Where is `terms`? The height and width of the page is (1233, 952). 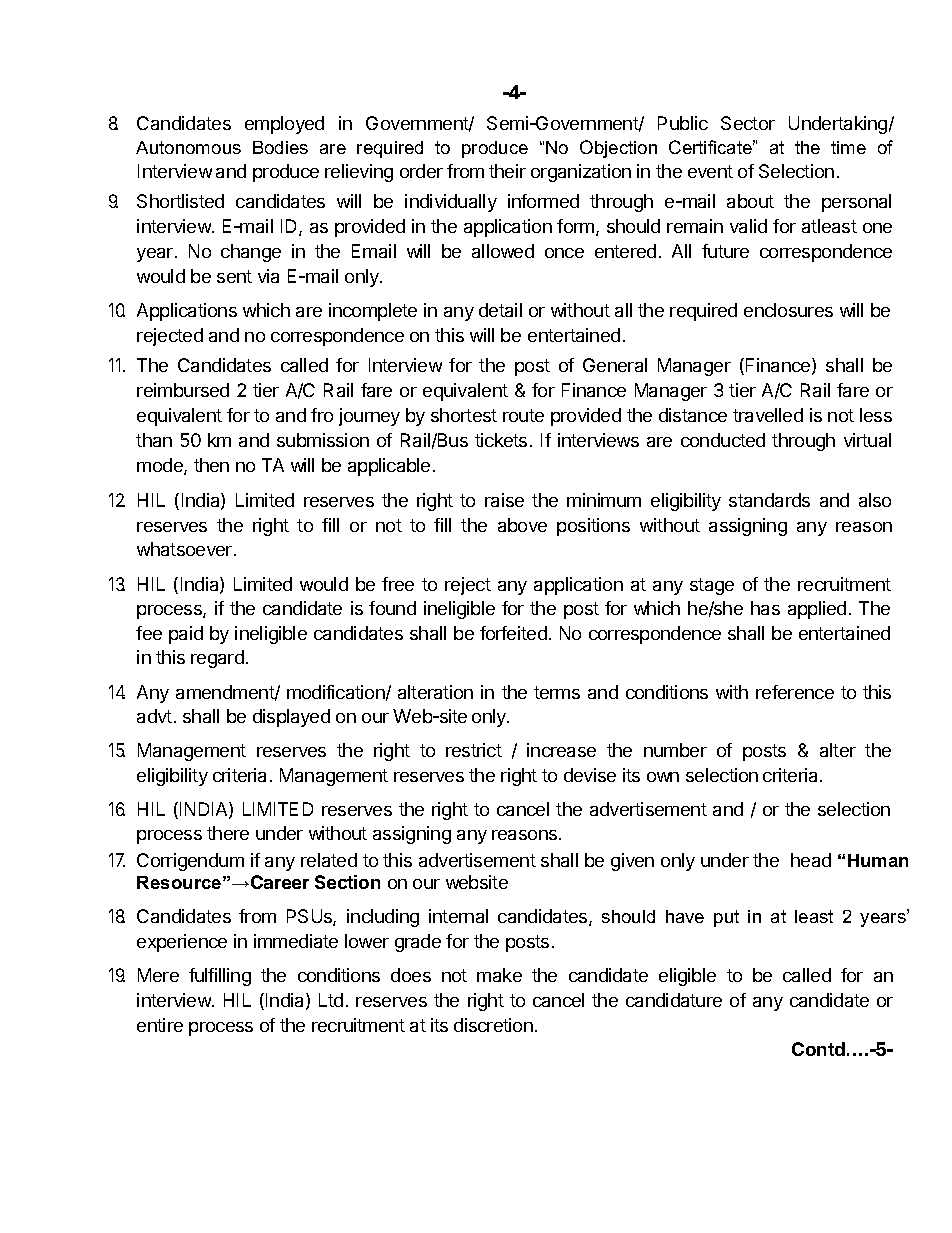 terms is located at coordinates (557, 692).
